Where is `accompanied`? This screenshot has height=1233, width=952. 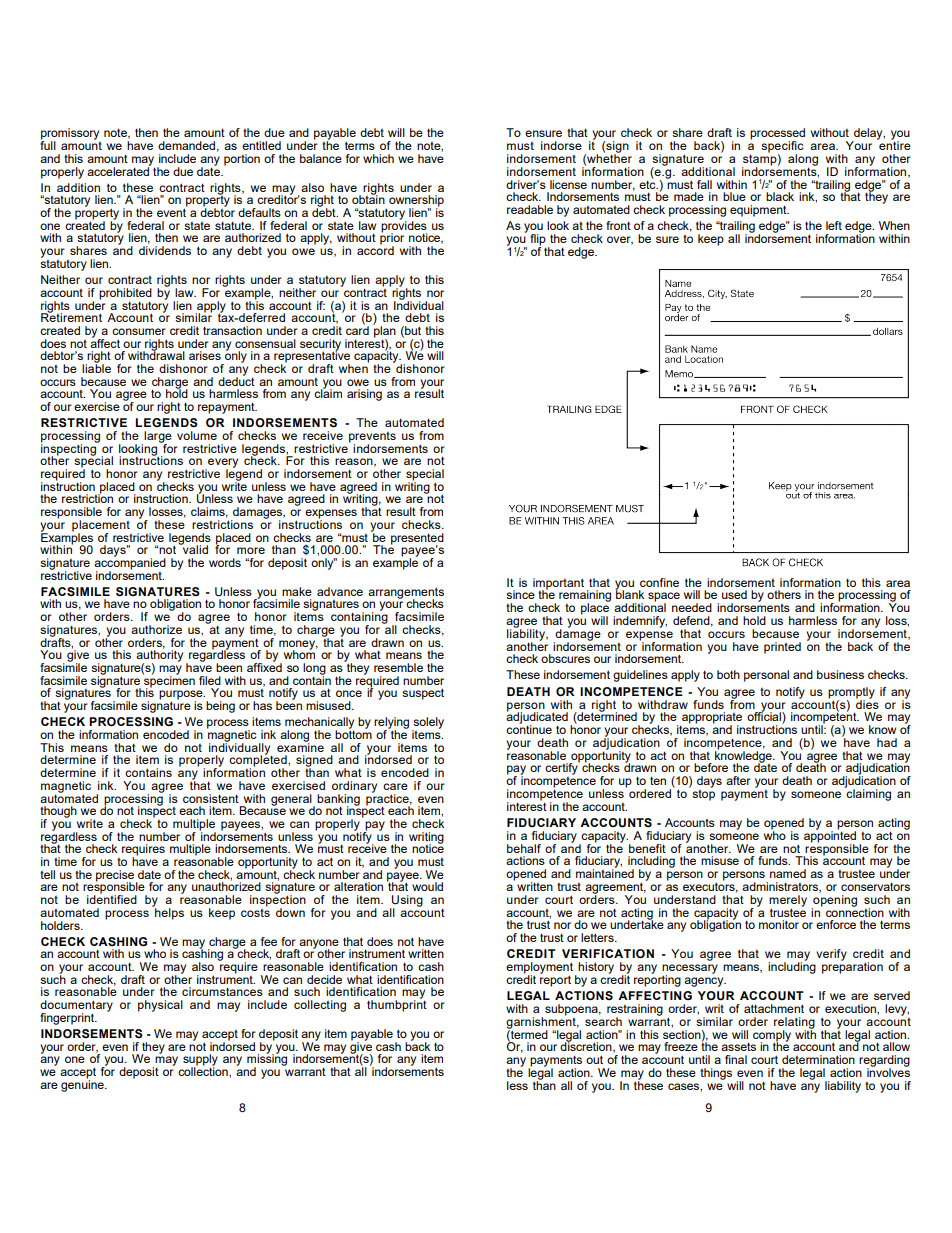 accompanied is located at coordinates (130, 564).
